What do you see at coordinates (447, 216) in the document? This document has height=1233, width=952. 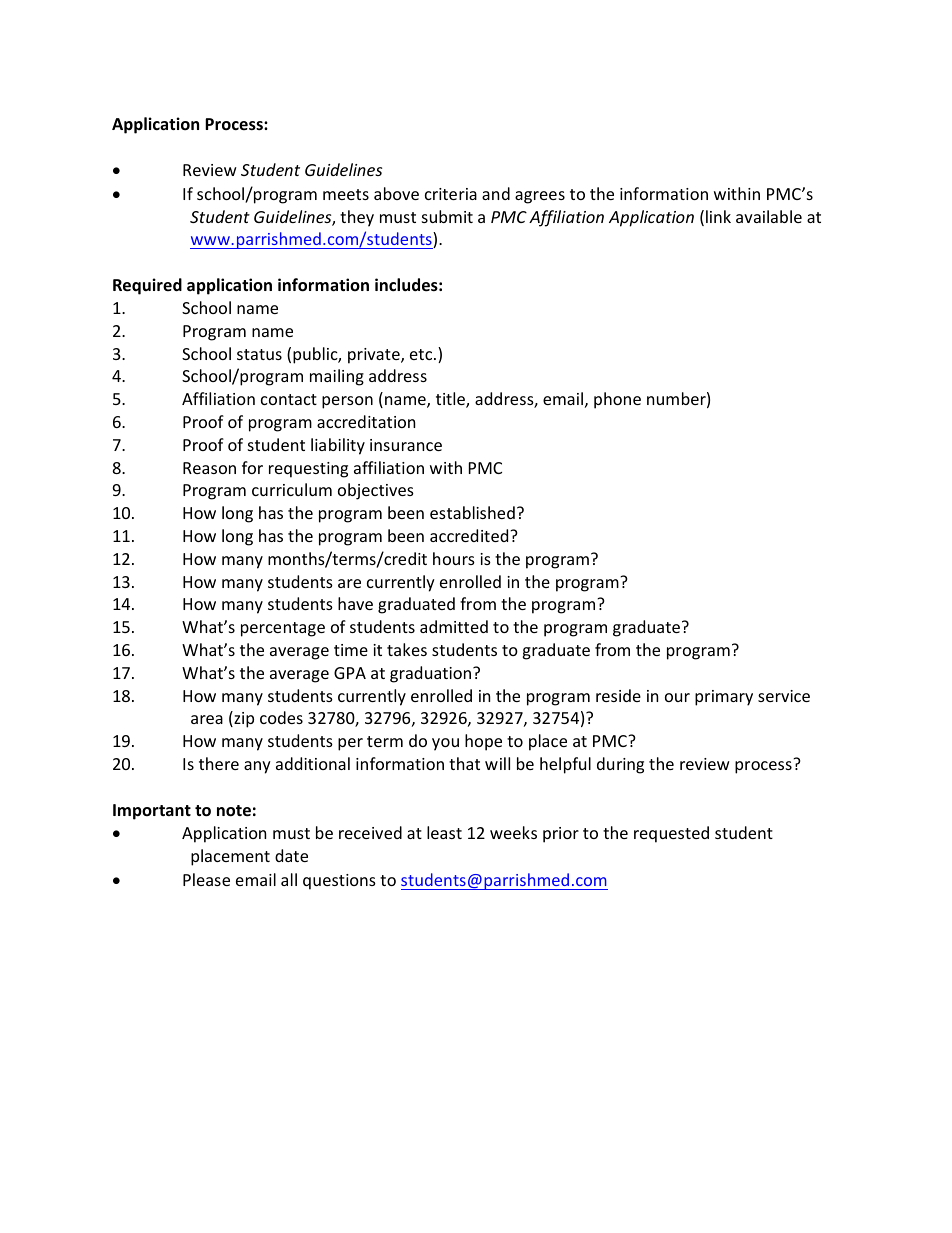 I see `submit` at bounding box center [447, 216].
